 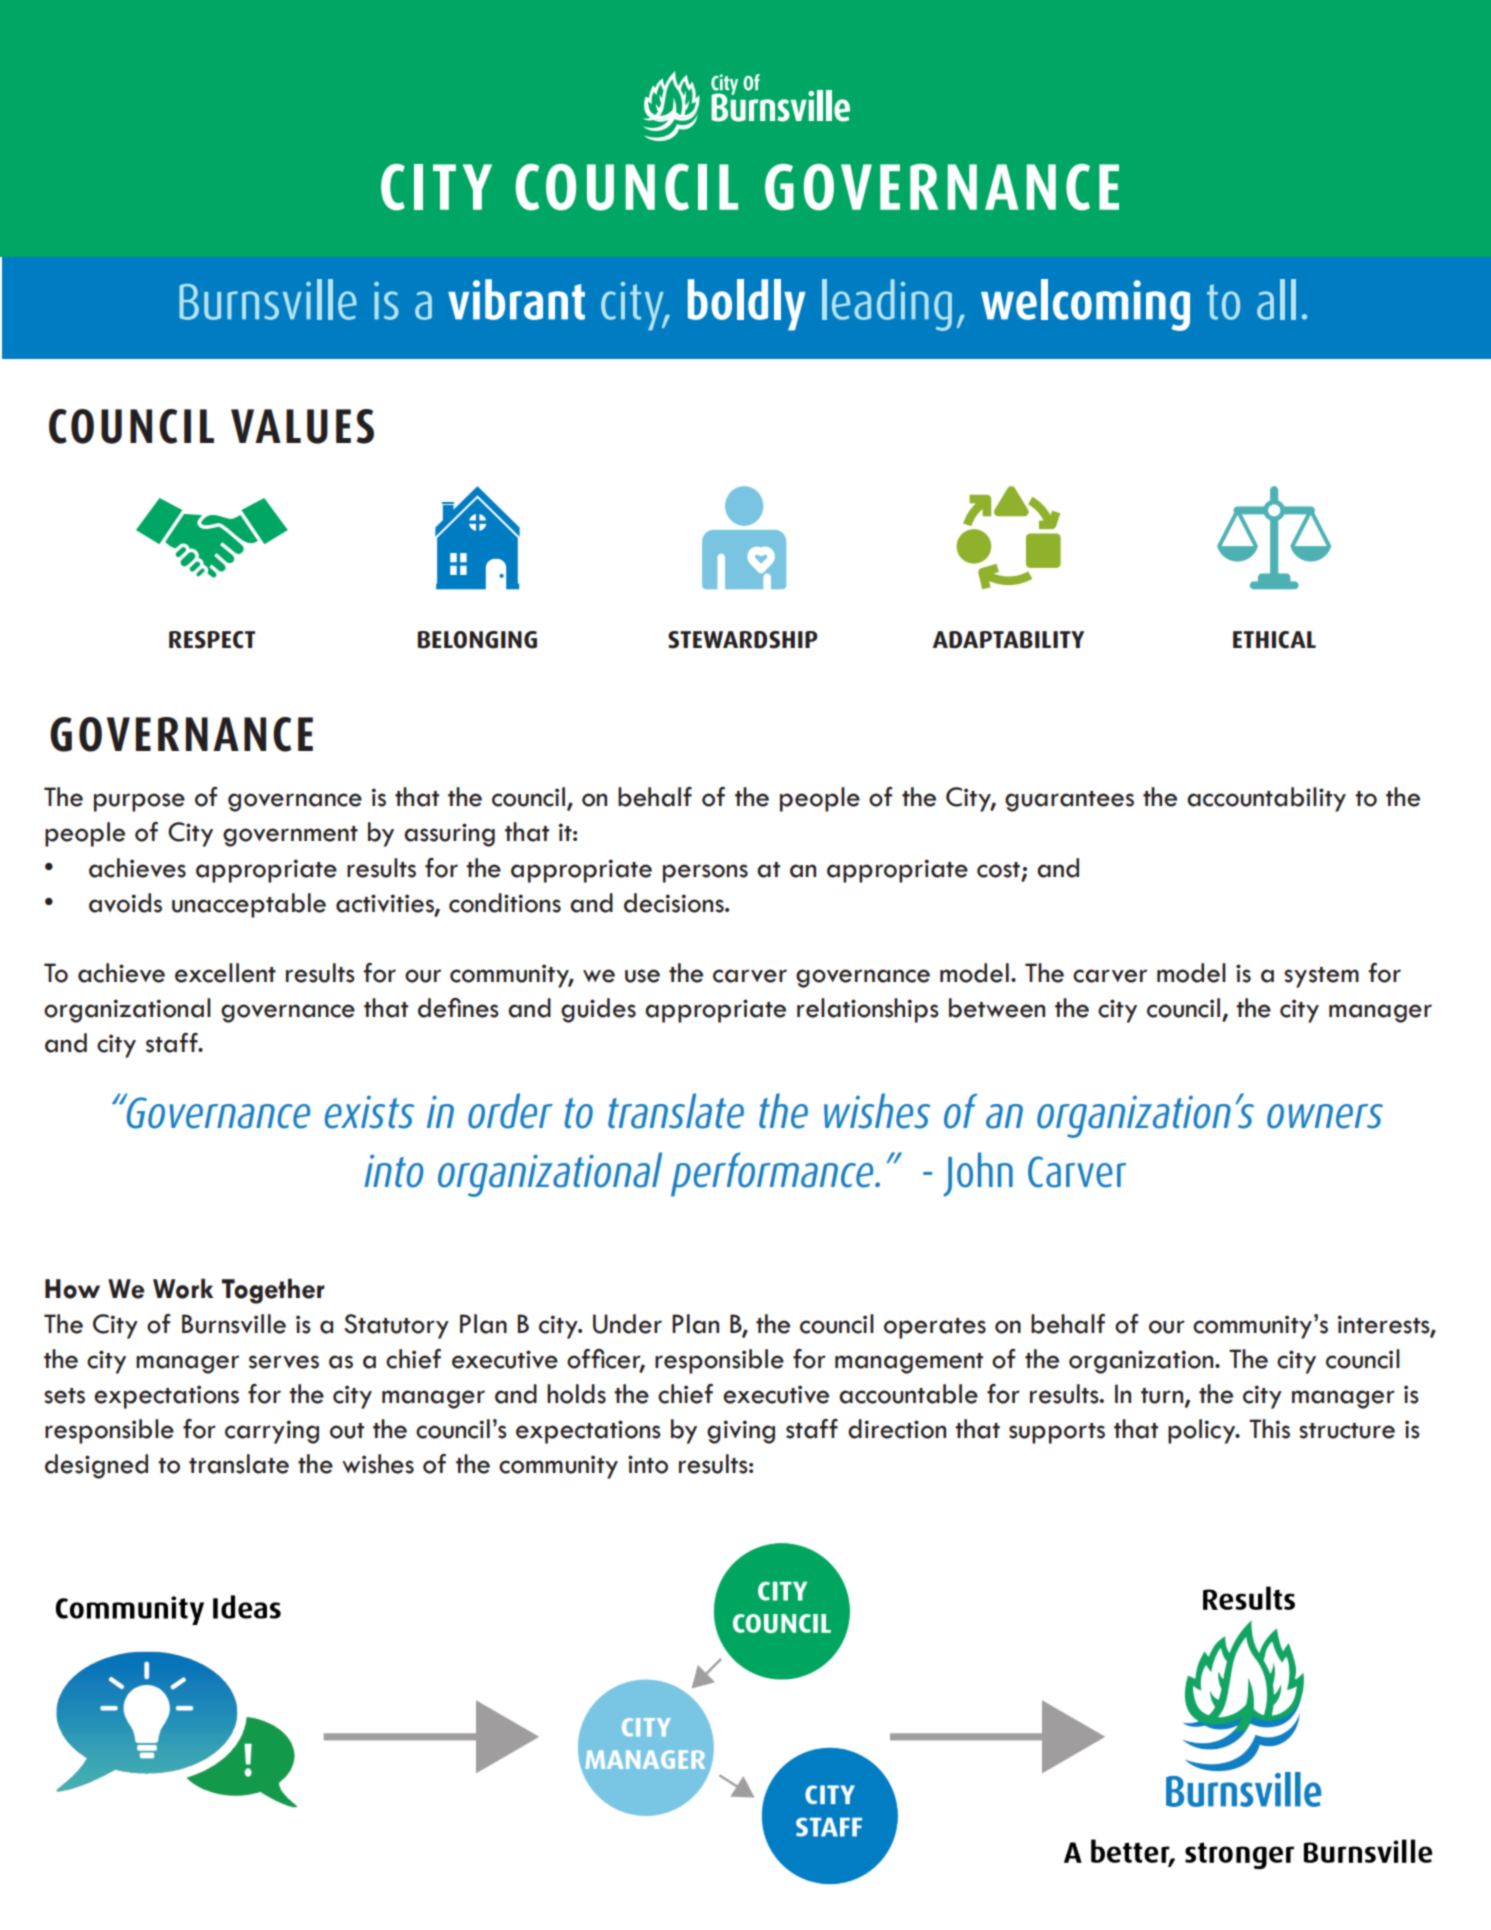 What do you see at coordinates (741, 1432) in the image?
I see `giving` at bounding box center [741, 1432].
